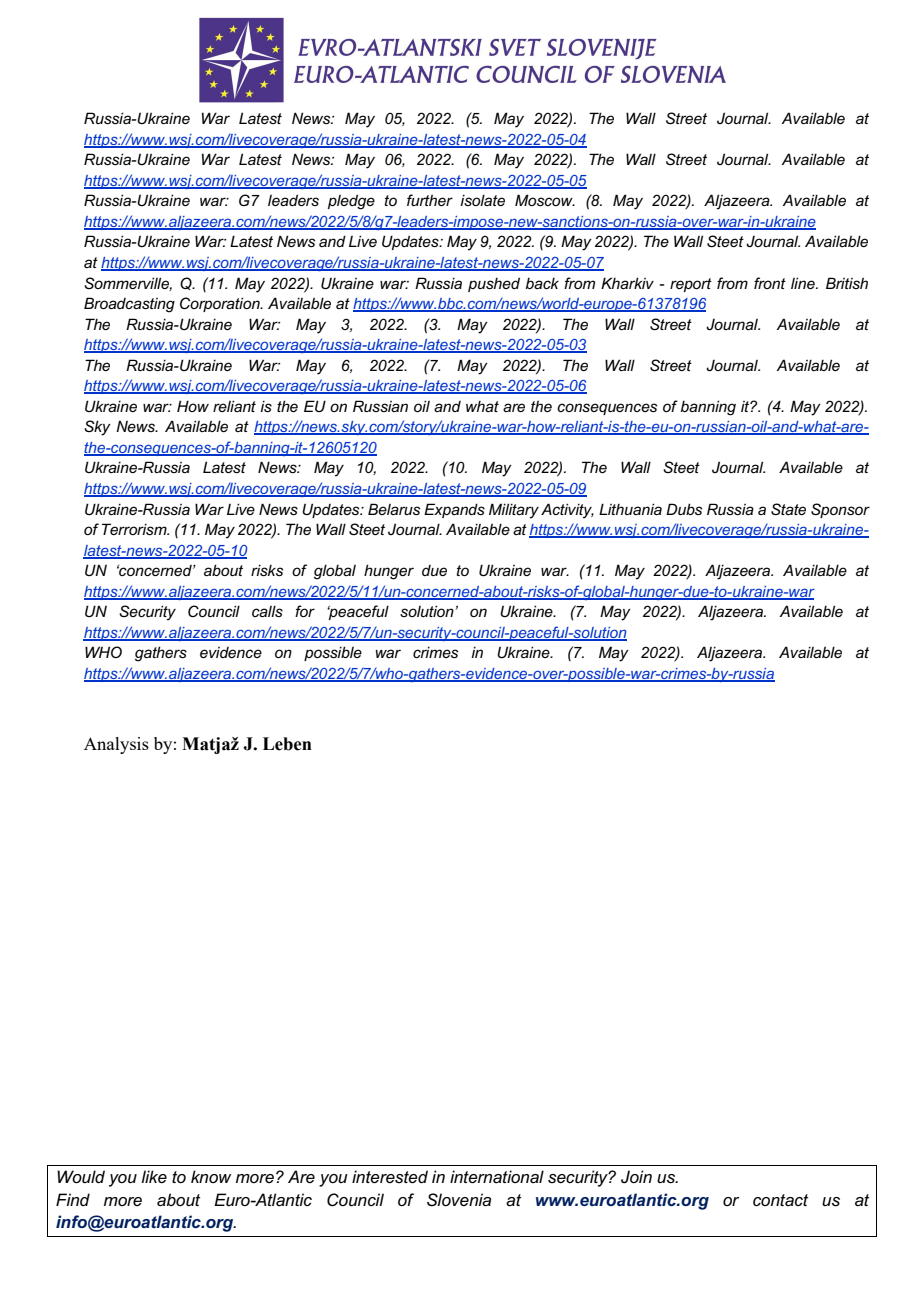  Describe the element at coordinates (154, 1176) in the screenshot. I see `like` at that location.
